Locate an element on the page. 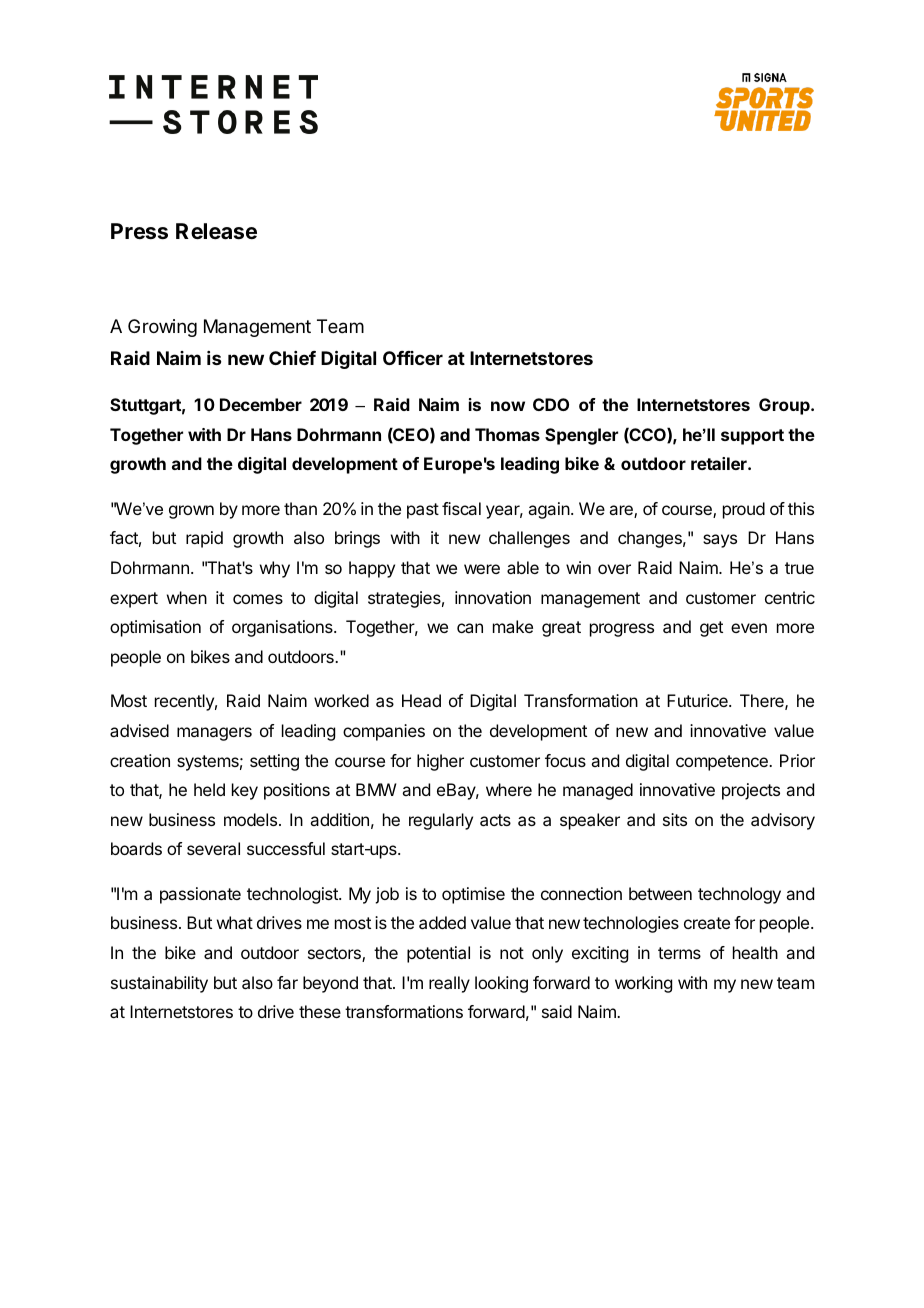 The width and height of the page is (924, 1308). Group is located at coordinates (785, 406).
